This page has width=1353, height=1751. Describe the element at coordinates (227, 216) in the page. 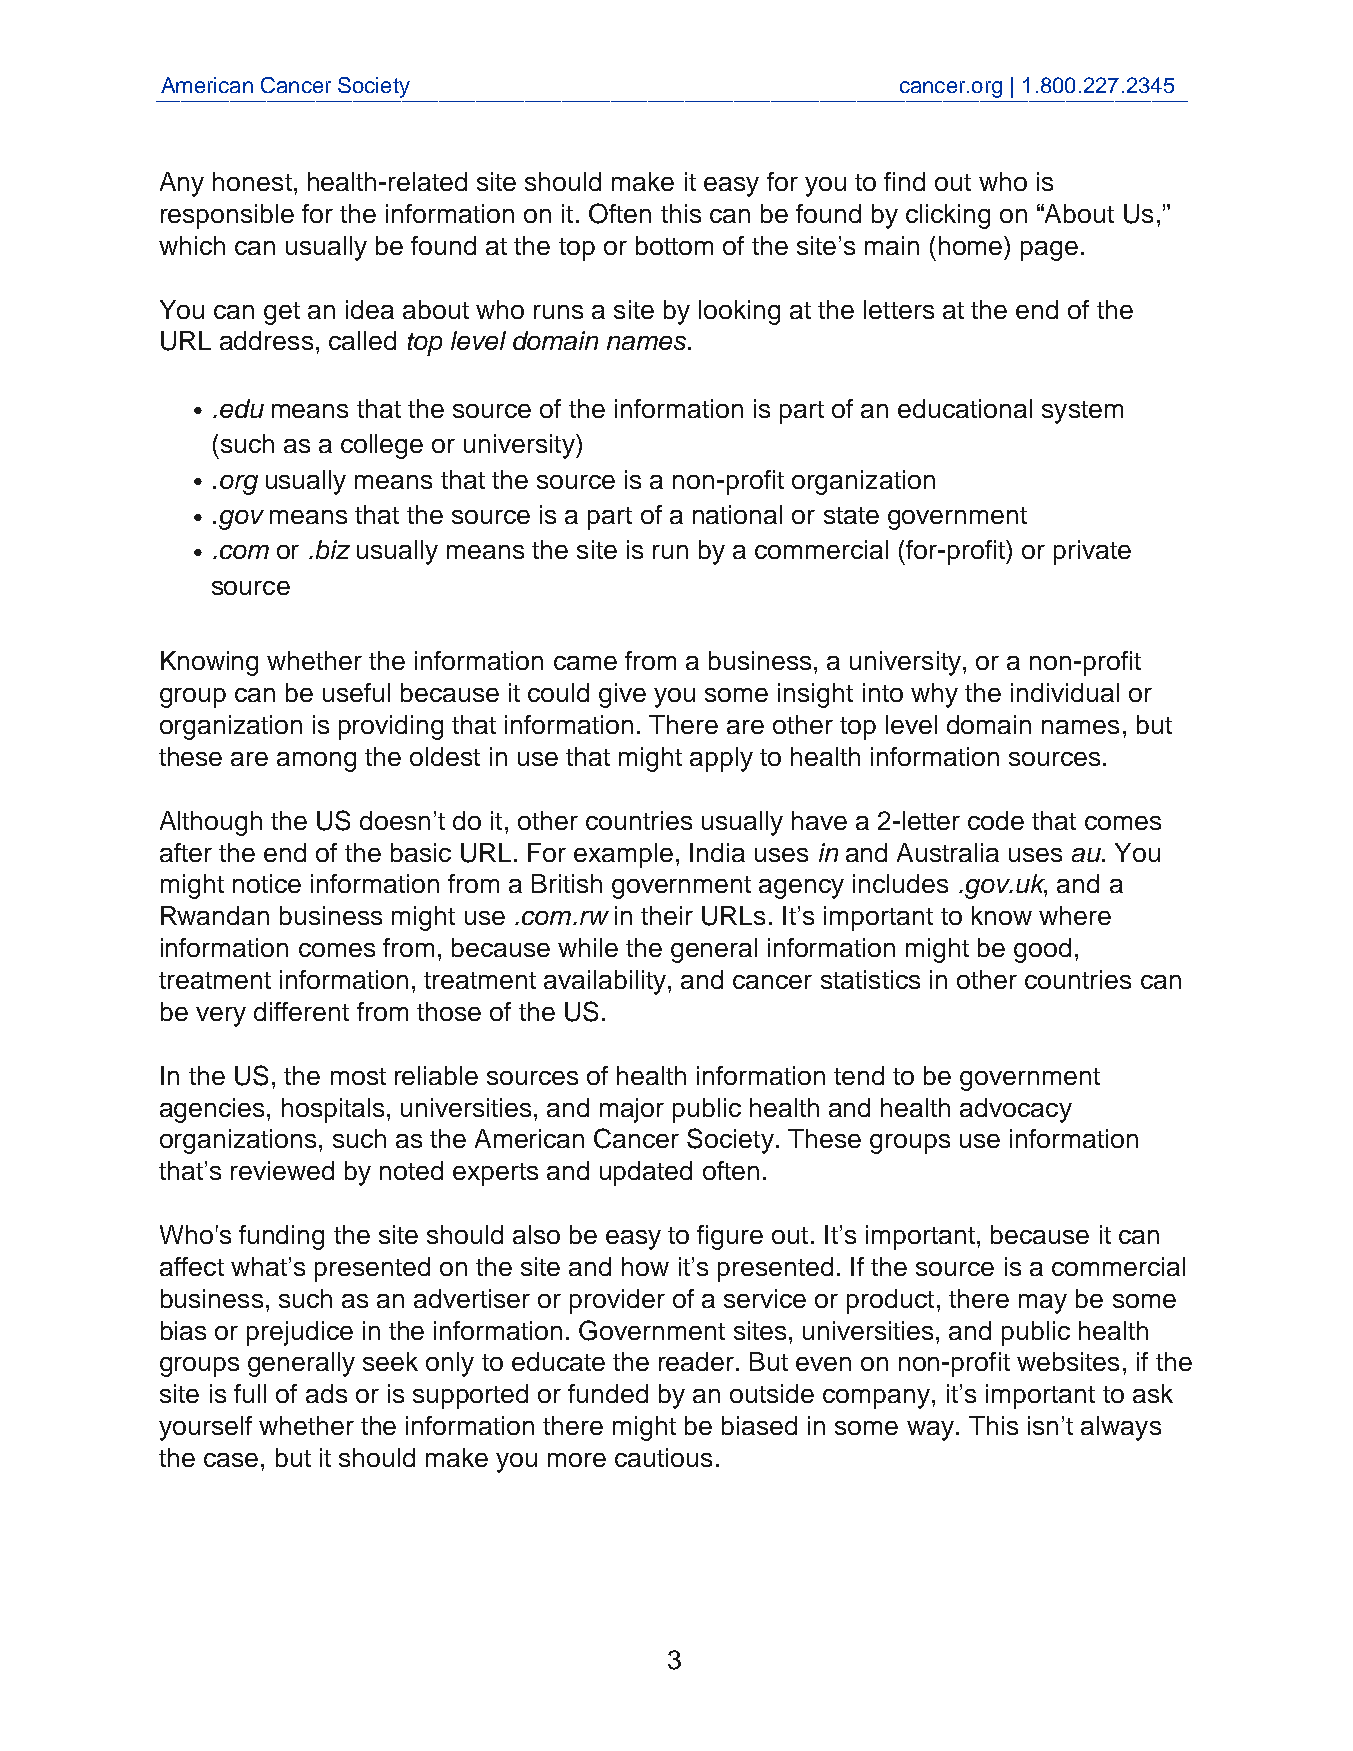

I see `responsible` at that location.
